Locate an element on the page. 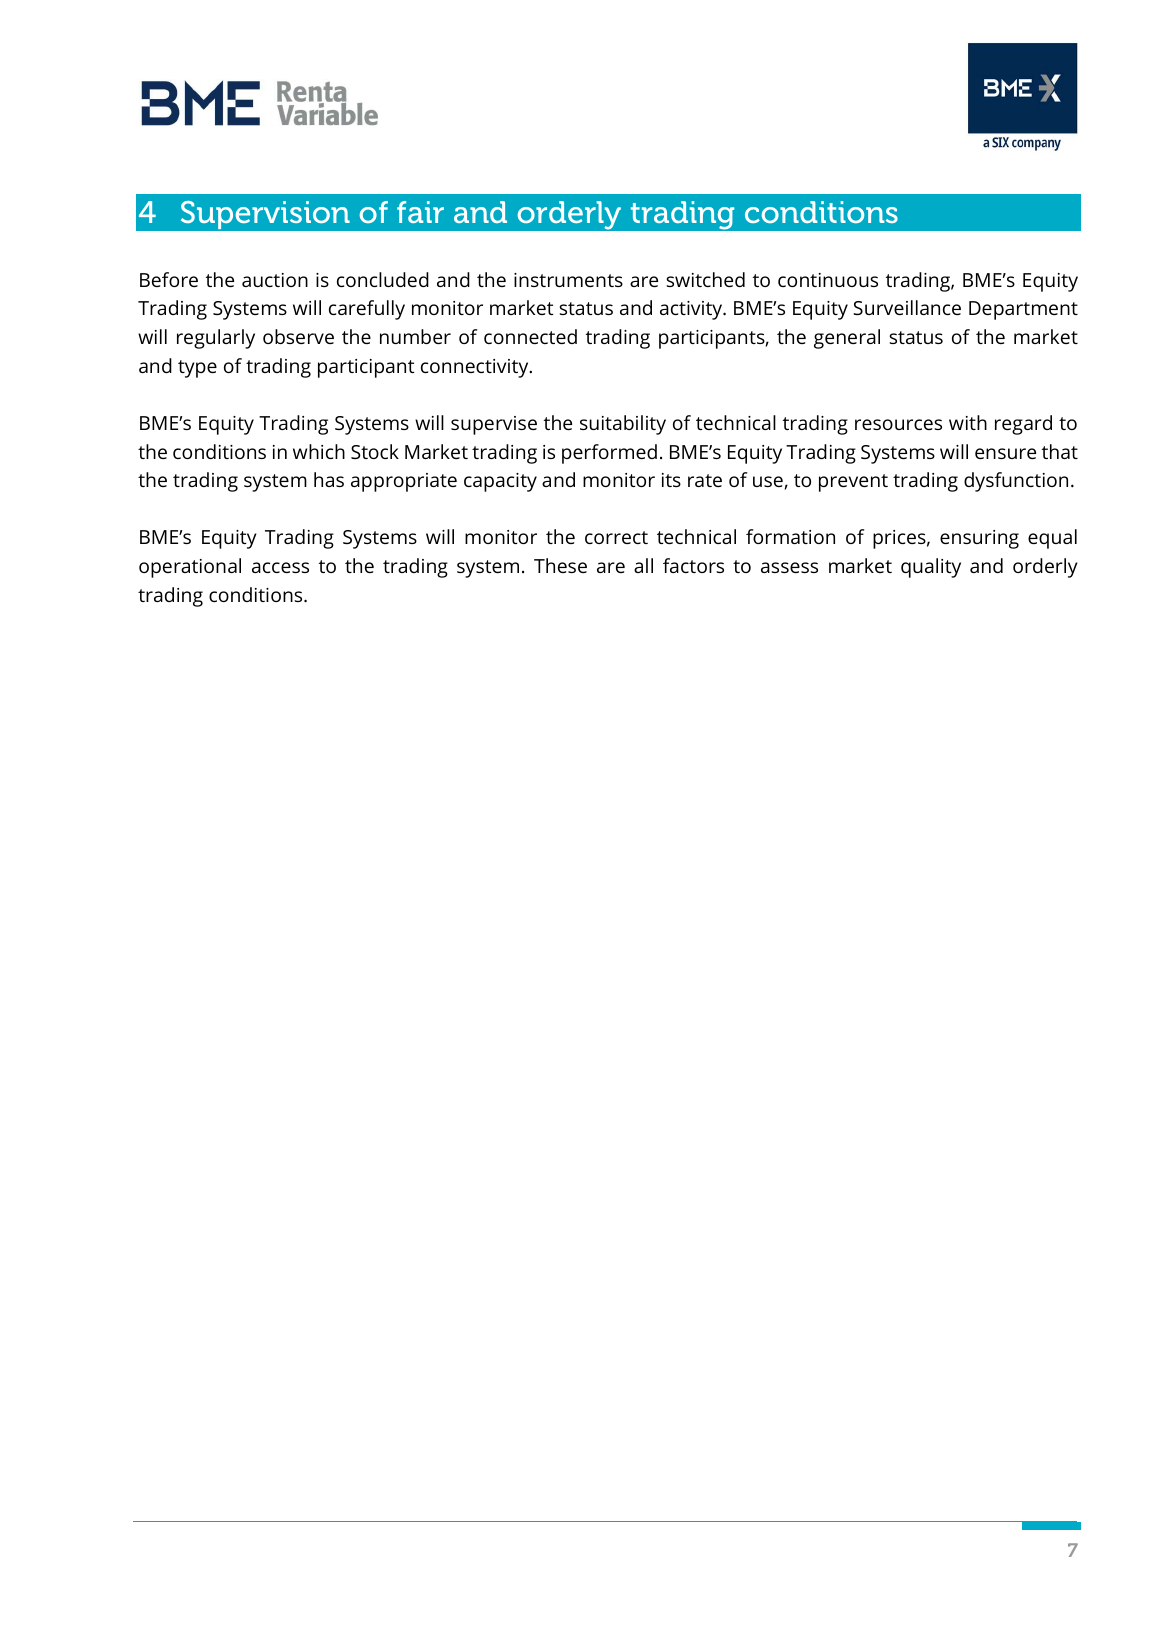 This document has width=1161, height=1641. connectivity is located at coordinates (476, 368).
